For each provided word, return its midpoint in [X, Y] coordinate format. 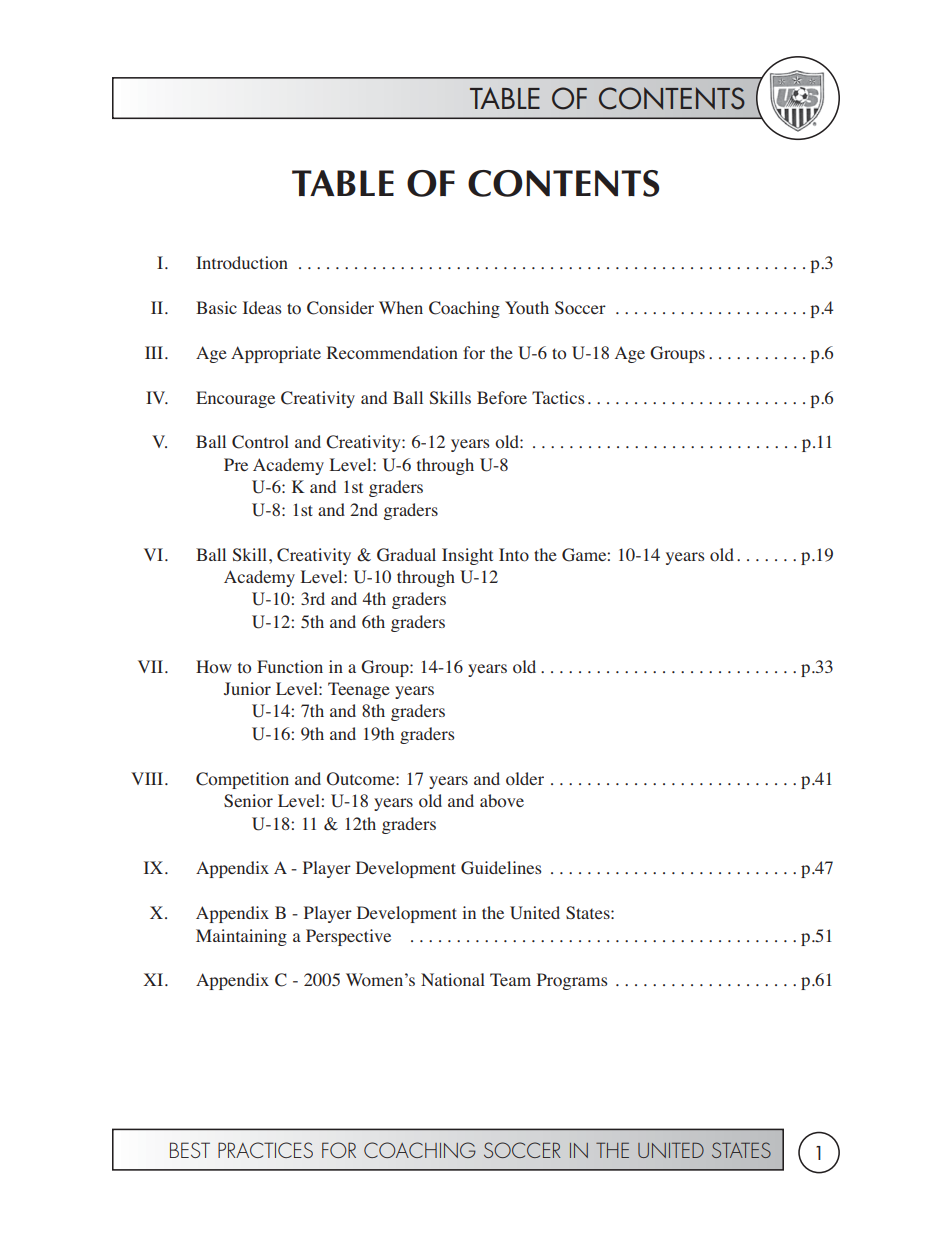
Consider [340, 308]
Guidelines [501, 868]
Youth [527, 308]
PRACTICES [265, 1150]
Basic [216, 307]
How [214, 667]
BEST [190, 1150]
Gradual [406, 555]
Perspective [348, 937]
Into [514, 555]
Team [510, 979]
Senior [248, 801]
